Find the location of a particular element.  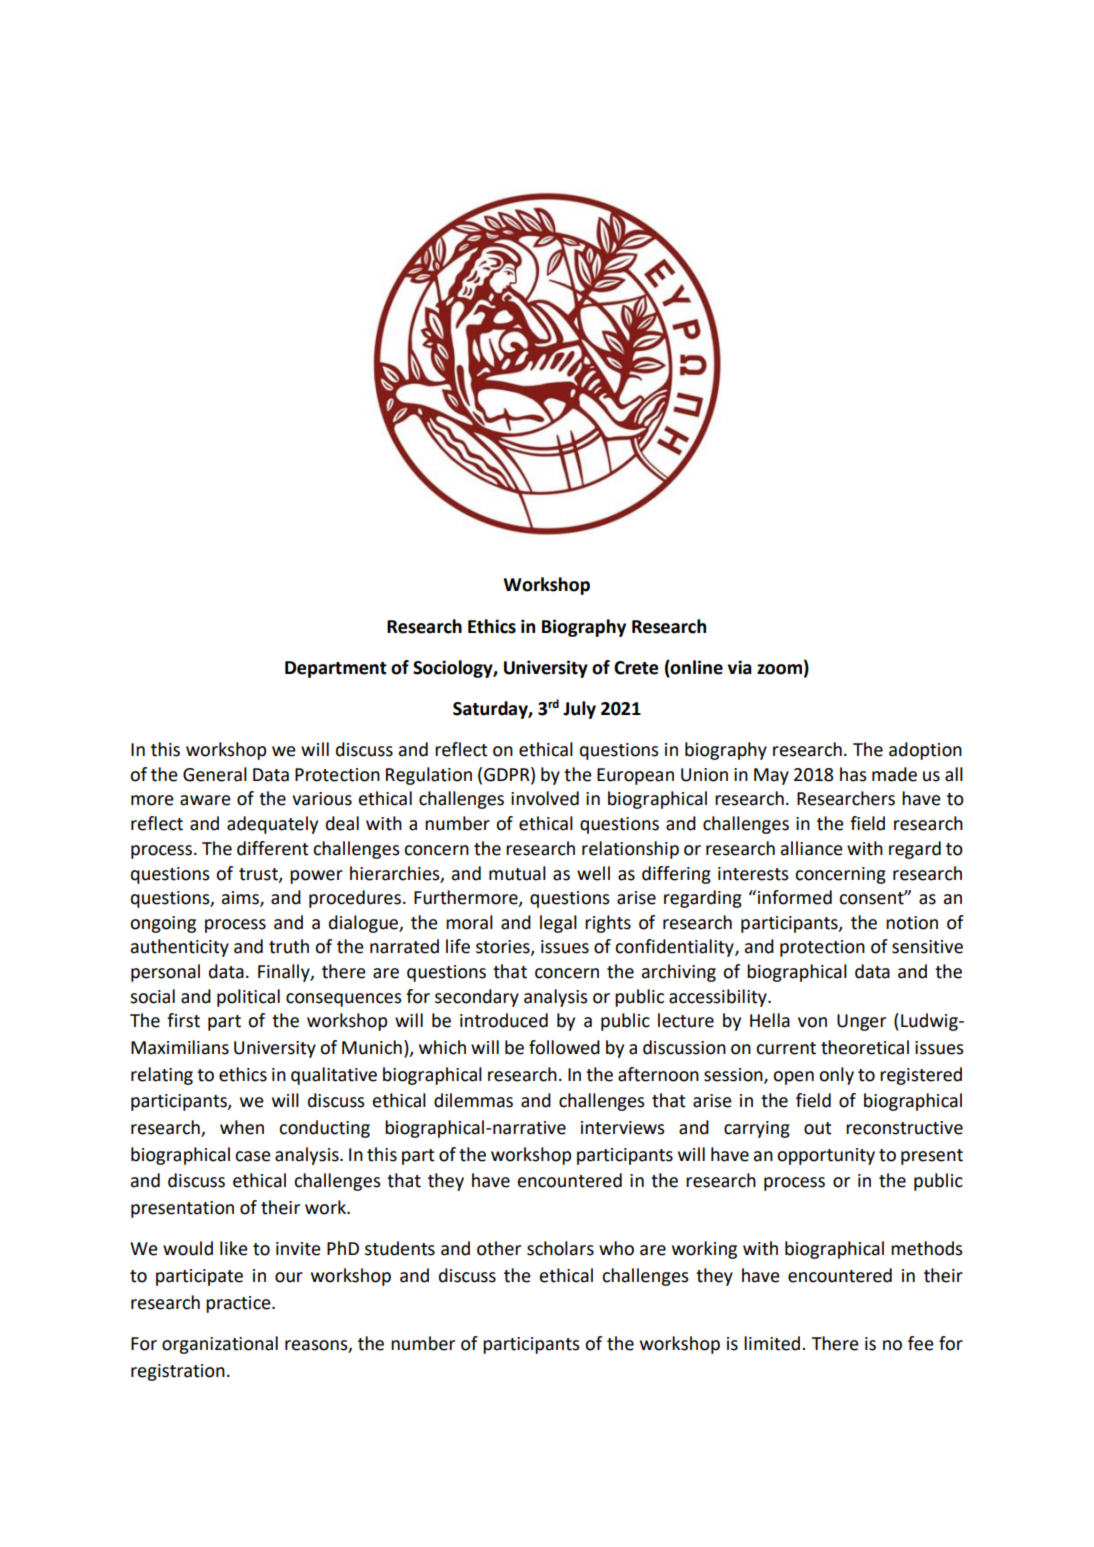

von is located at coordinates (812, 1022).
